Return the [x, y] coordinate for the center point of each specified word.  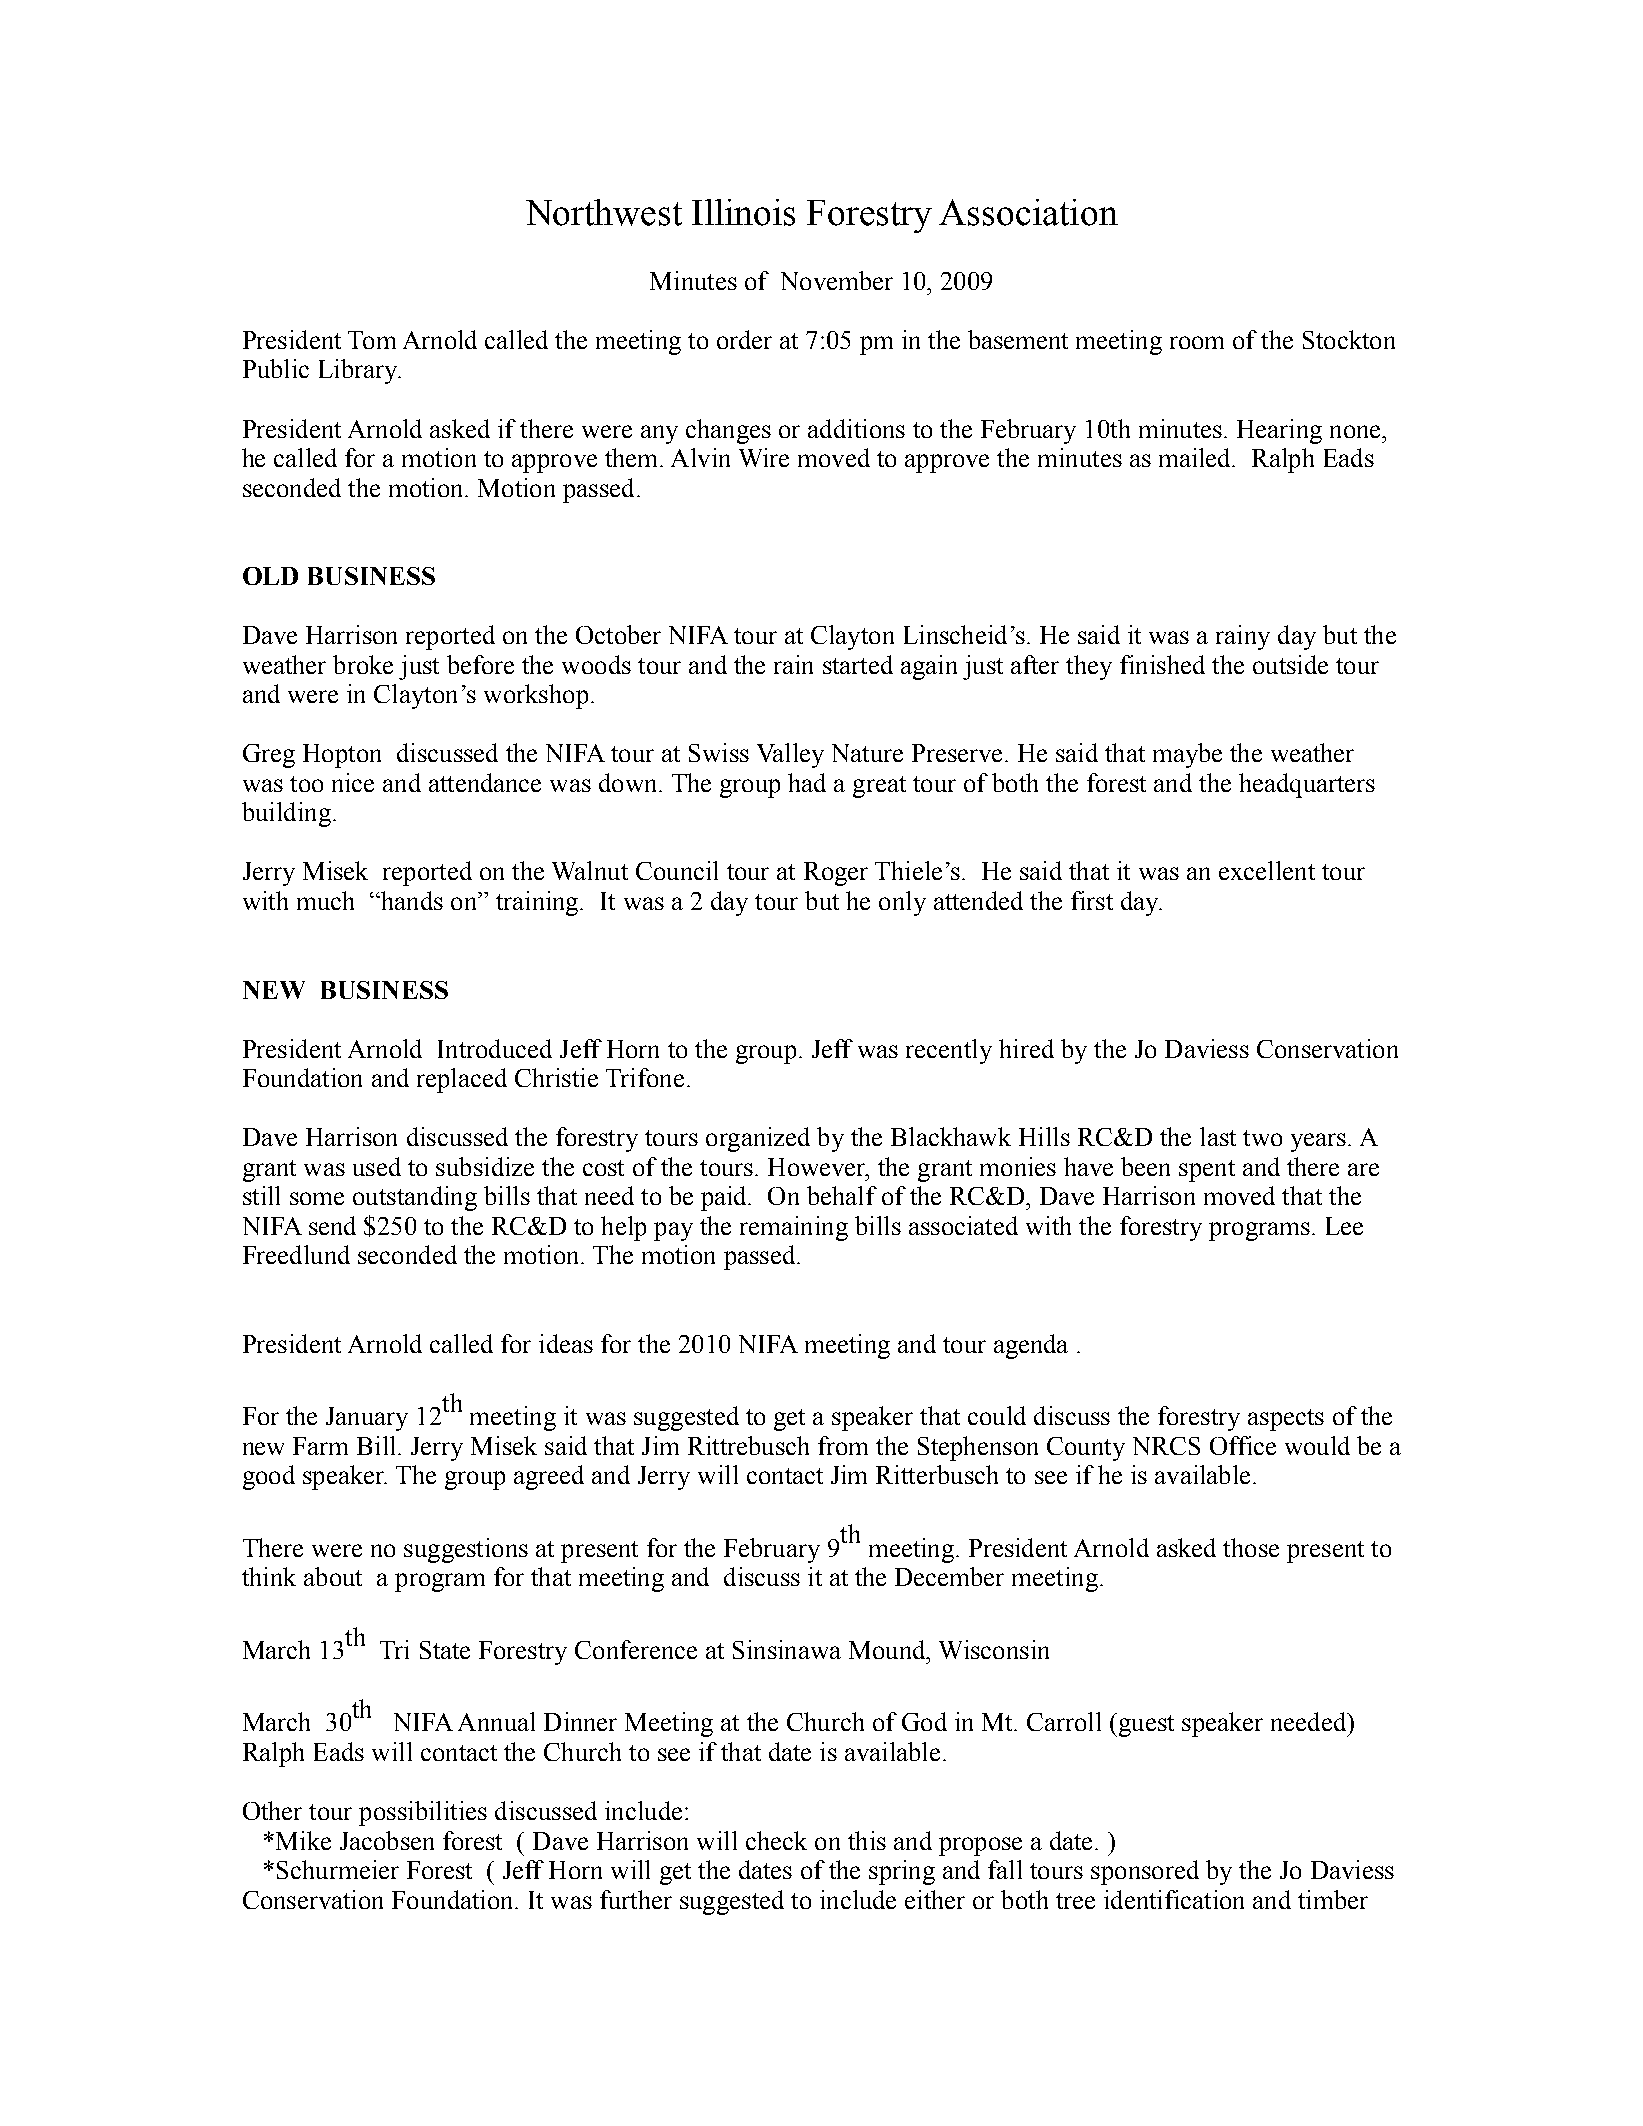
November [837, 280]
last [1218, 1136]
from [843, 1445]
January [367, 1419]
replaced [462, 1080]
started [858, 664]
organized [758, 1139]
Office [1243, 1445]
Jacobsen [387, 1840]
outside [1290, 664]
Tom [372, 340]
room [1197, 342]
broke [363, 664]
